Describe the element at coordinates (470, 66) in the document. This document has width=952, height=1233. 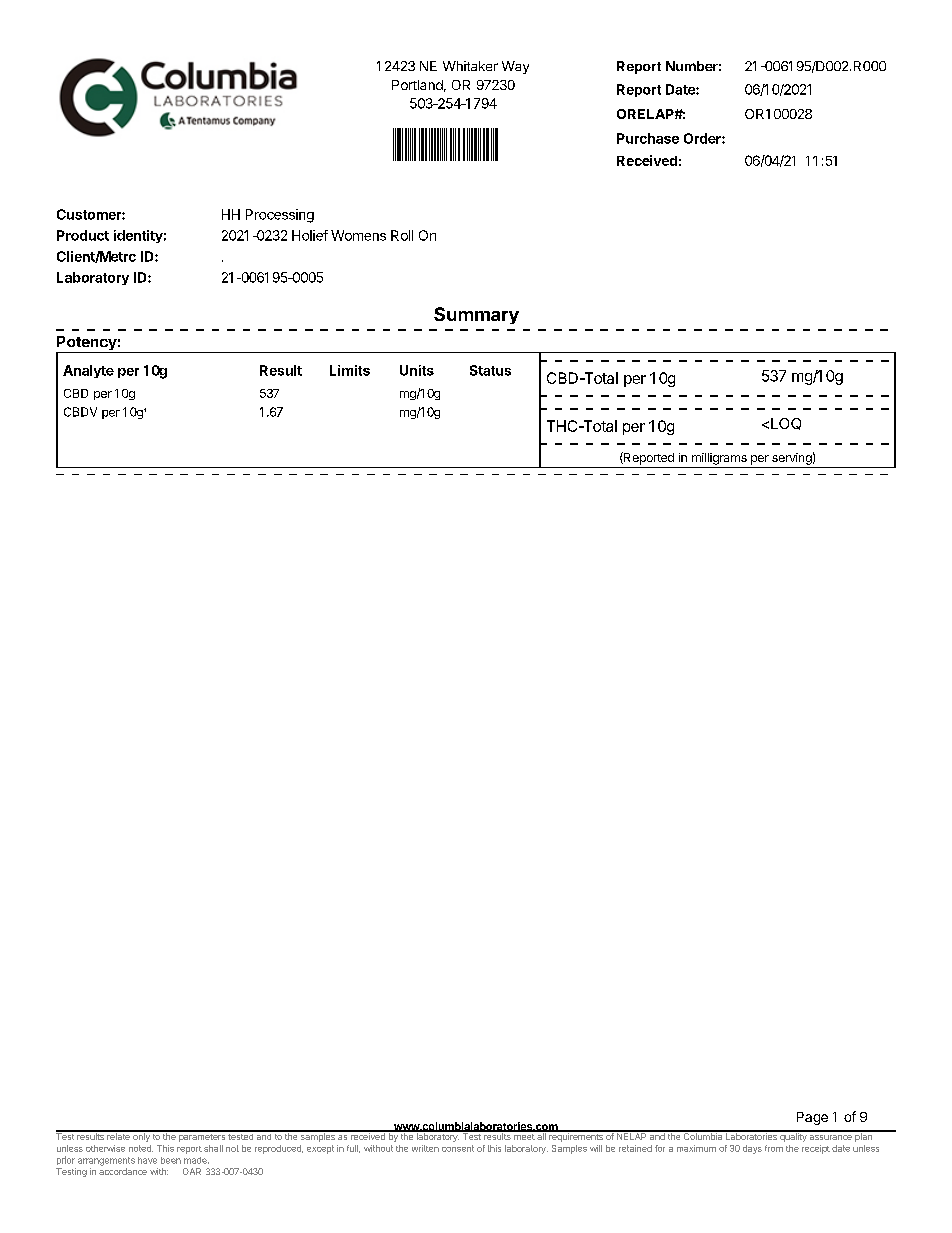
I see `Whitaker` at that location.
